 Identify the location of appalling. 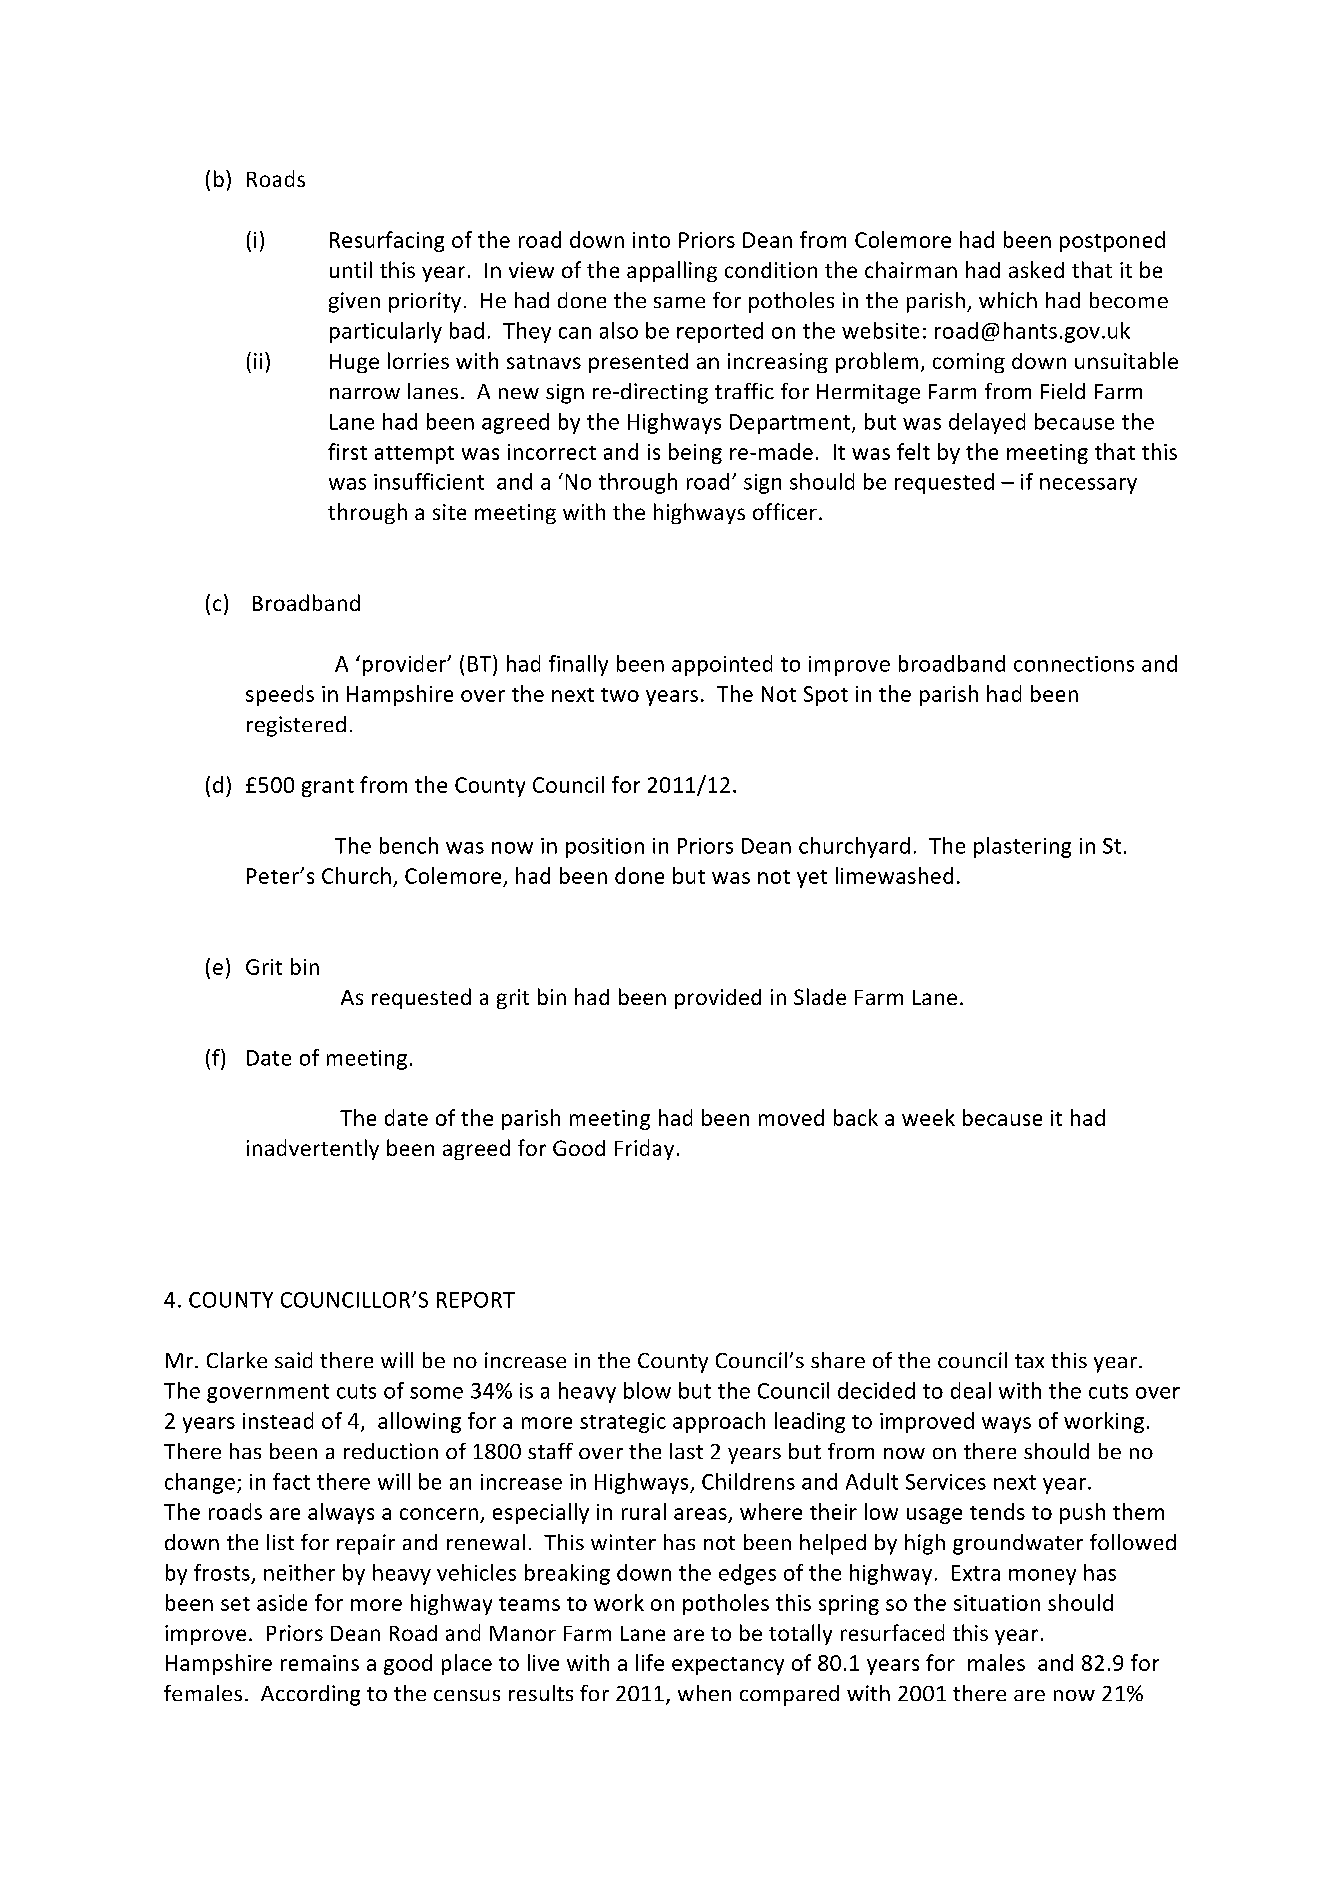
(672, 271).
